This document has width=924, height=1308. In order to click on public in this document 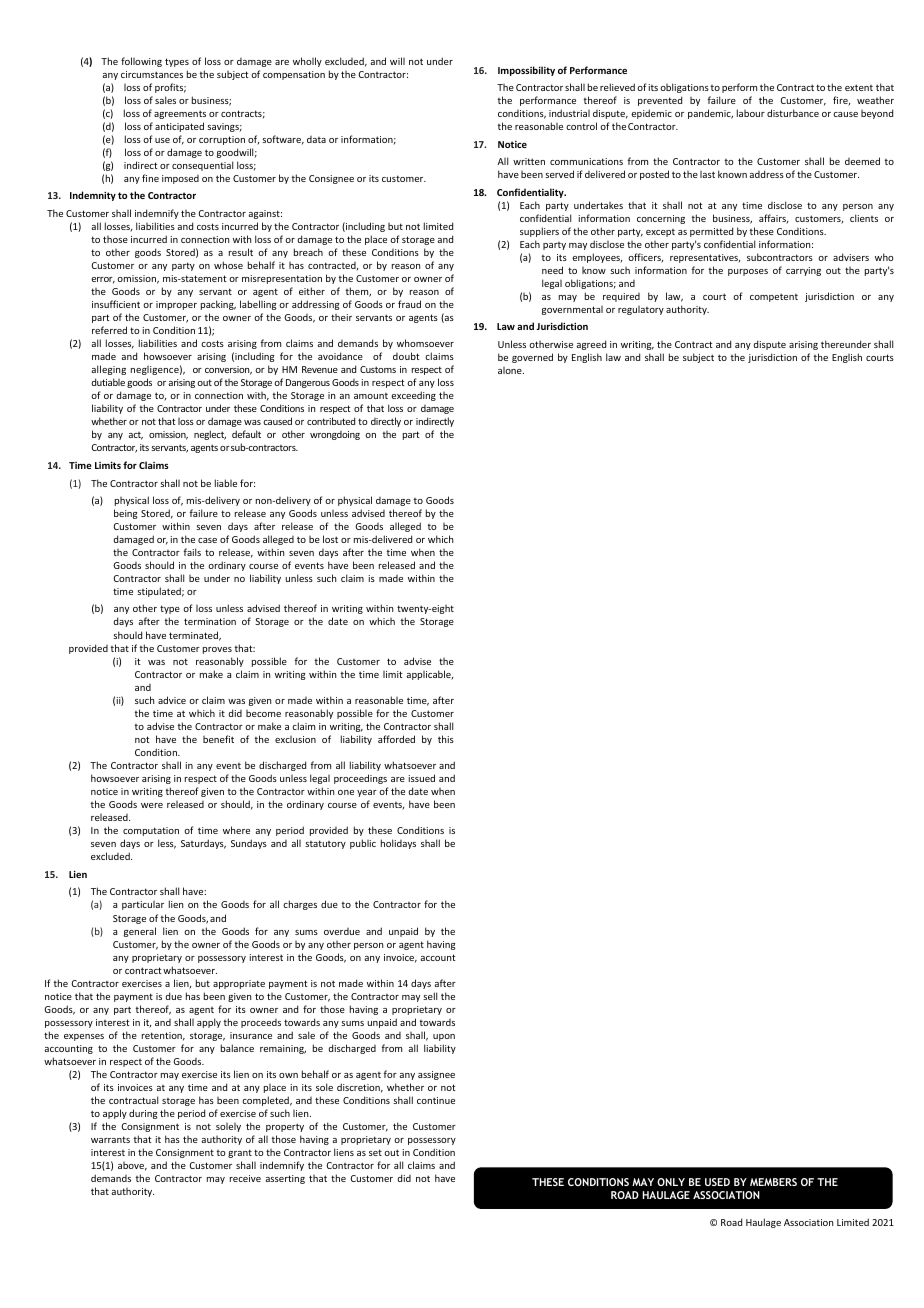, I will do `click(363, 844)`.
